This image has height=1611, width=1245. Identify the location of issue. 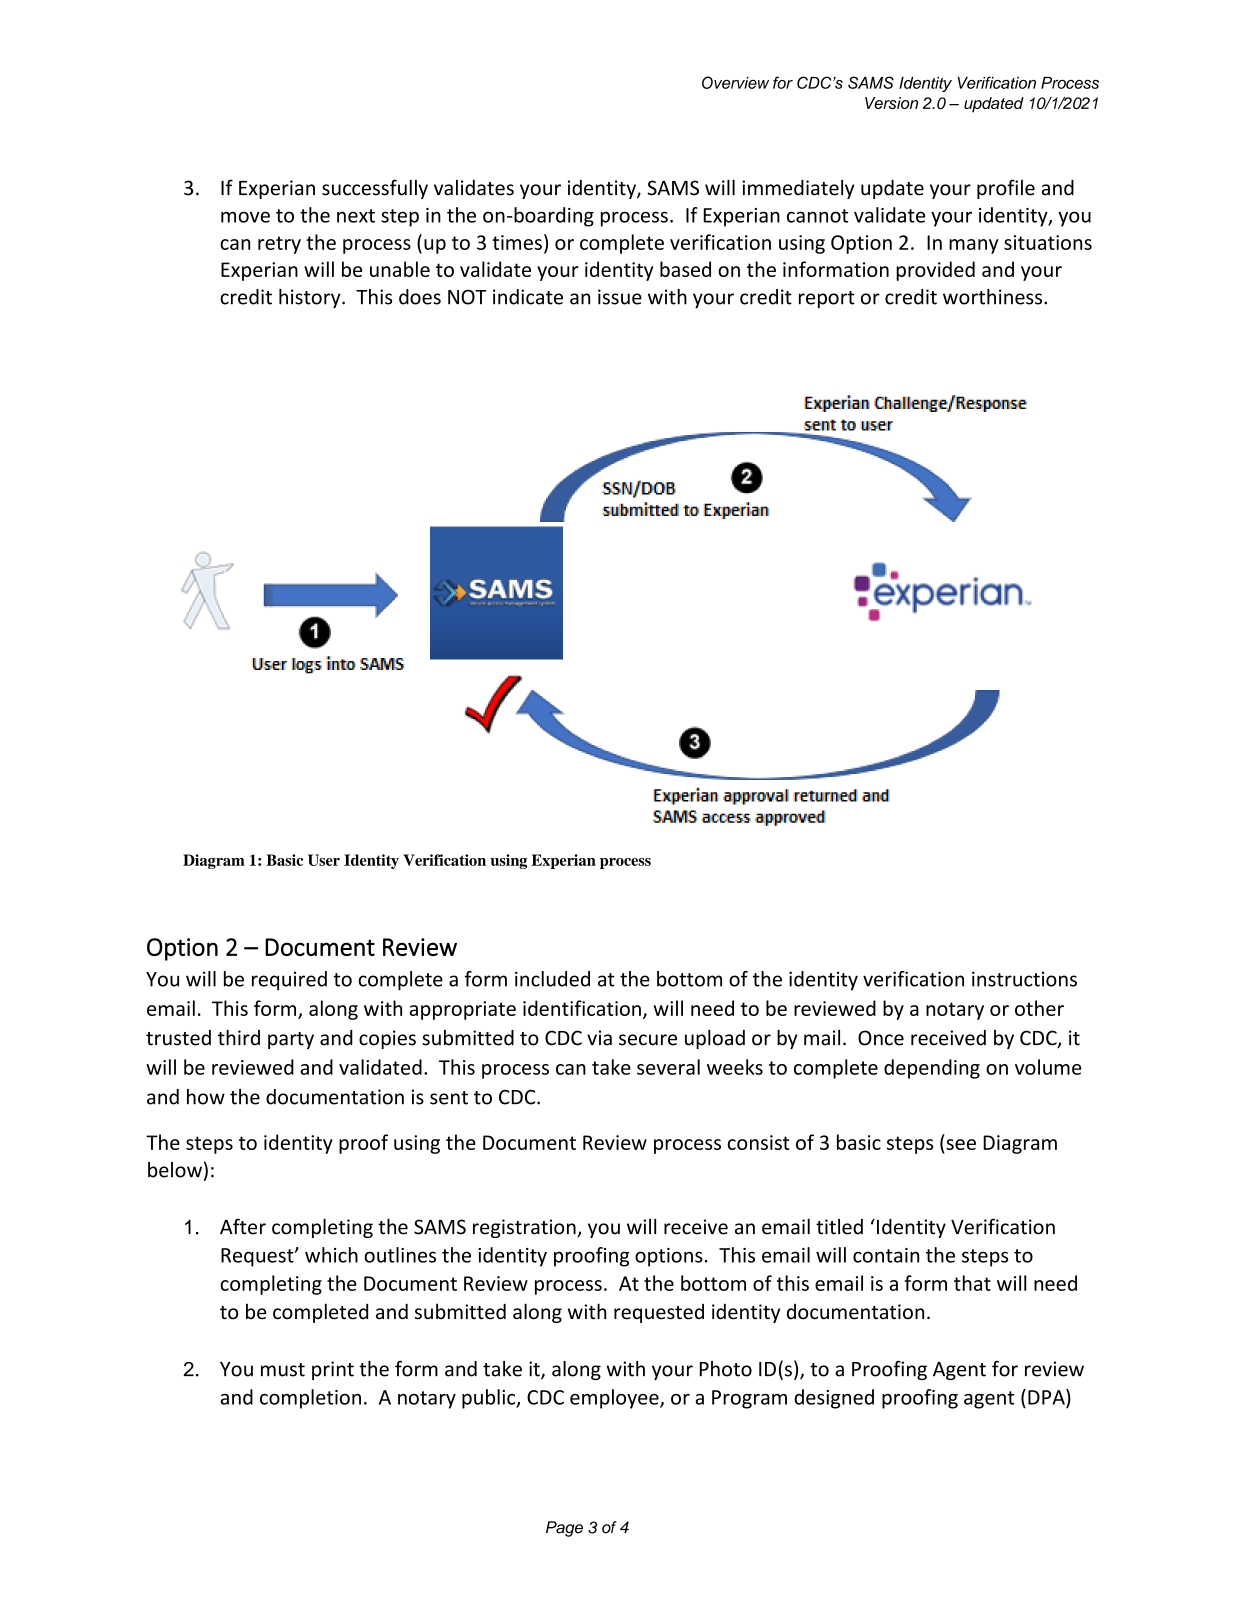
(620, 297).
